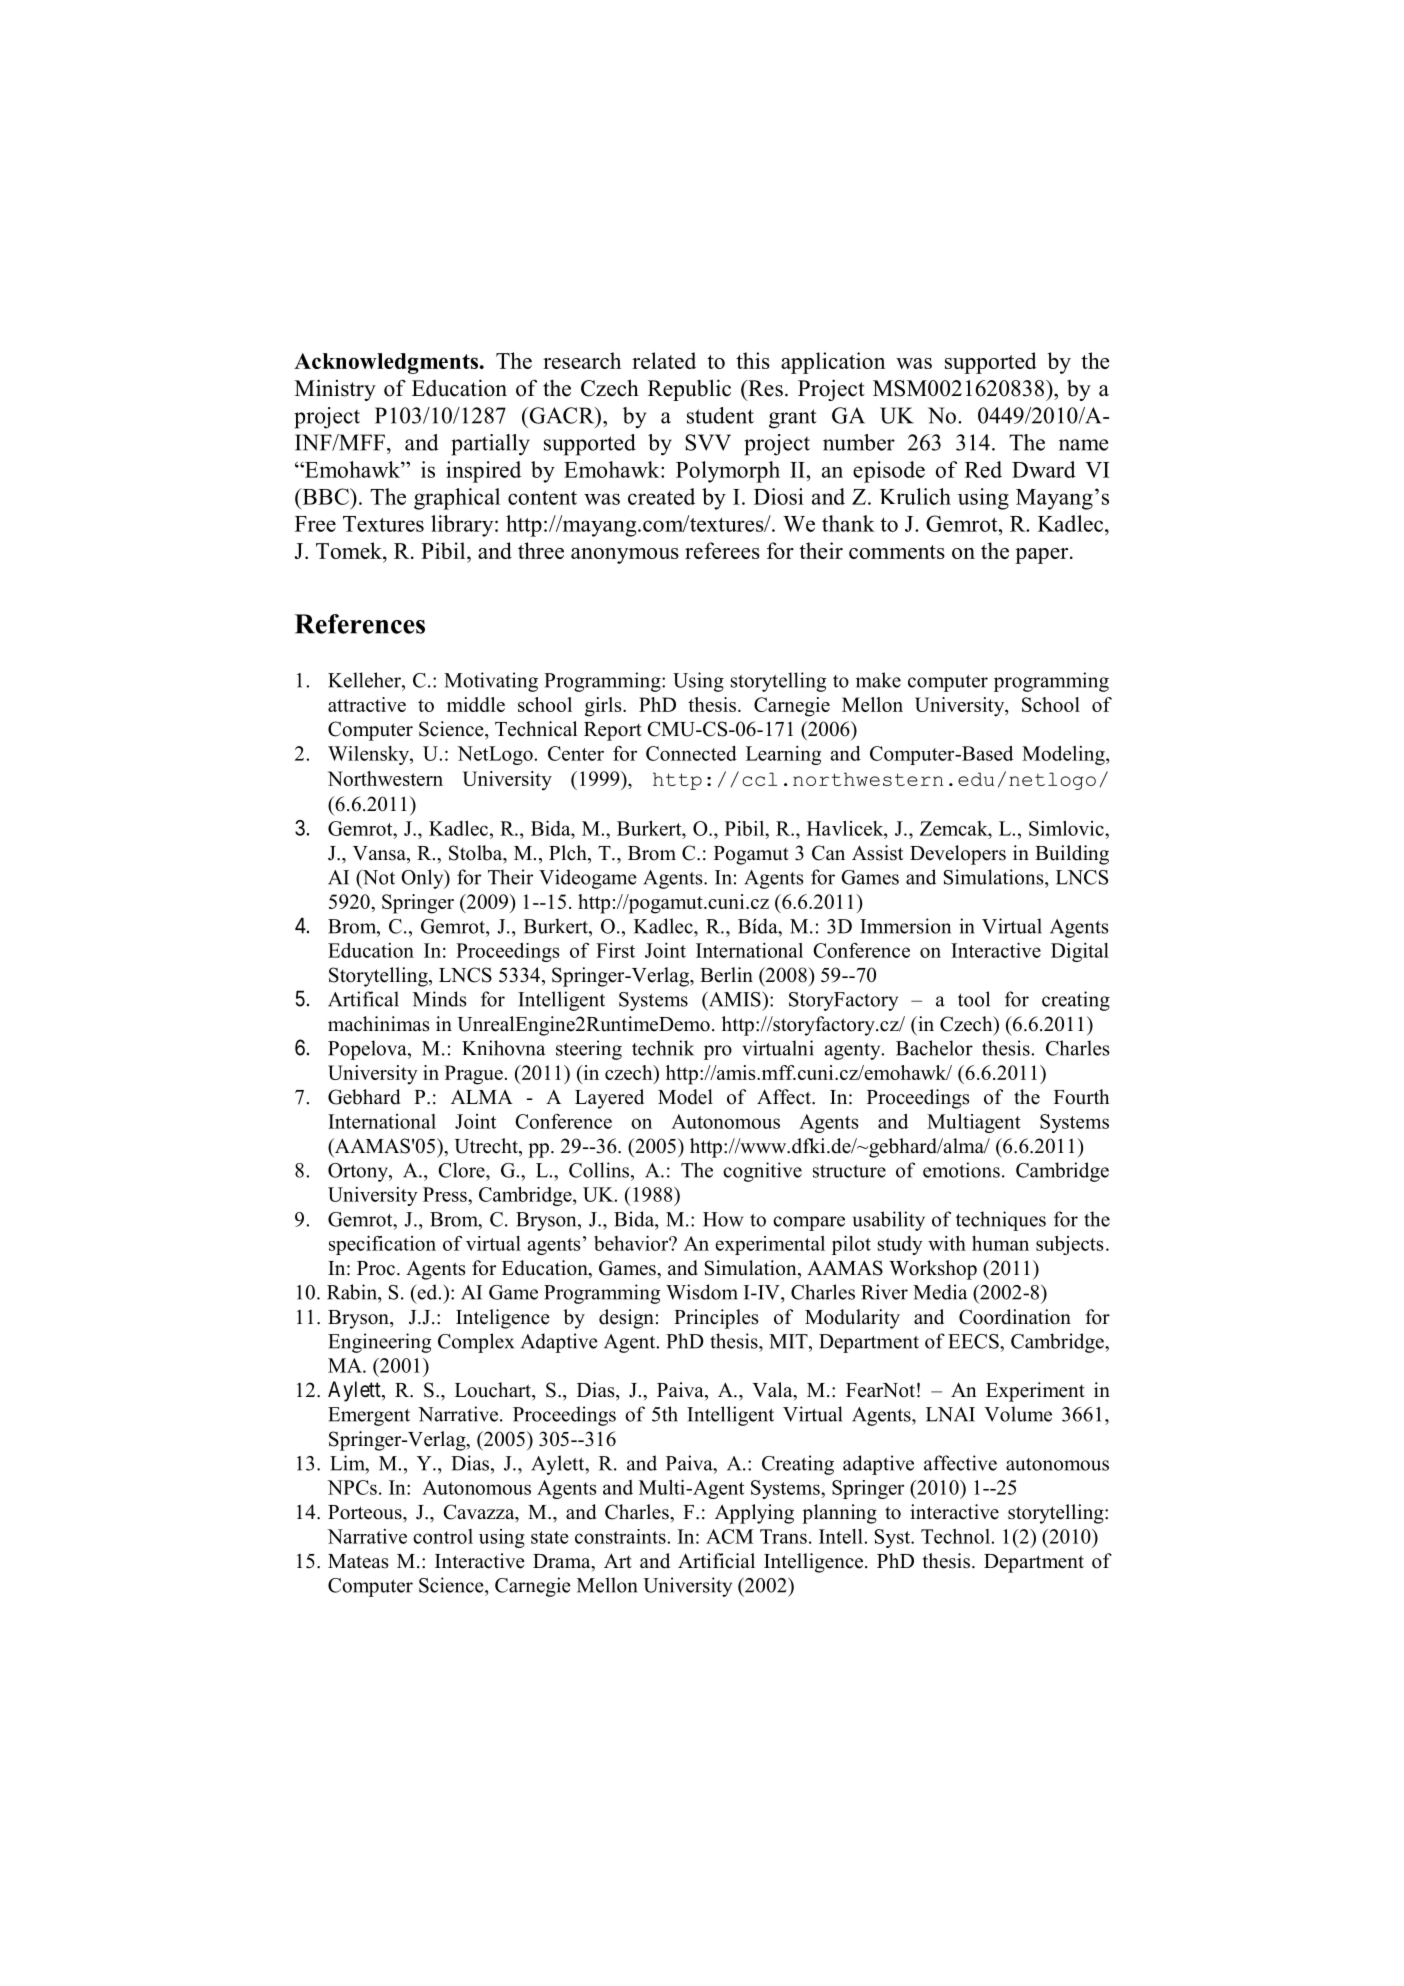 The image size is (1404, 1986). What do you see at coordinates (878, 680) in the document?
I see `make` at bounding box center [878, 680].
